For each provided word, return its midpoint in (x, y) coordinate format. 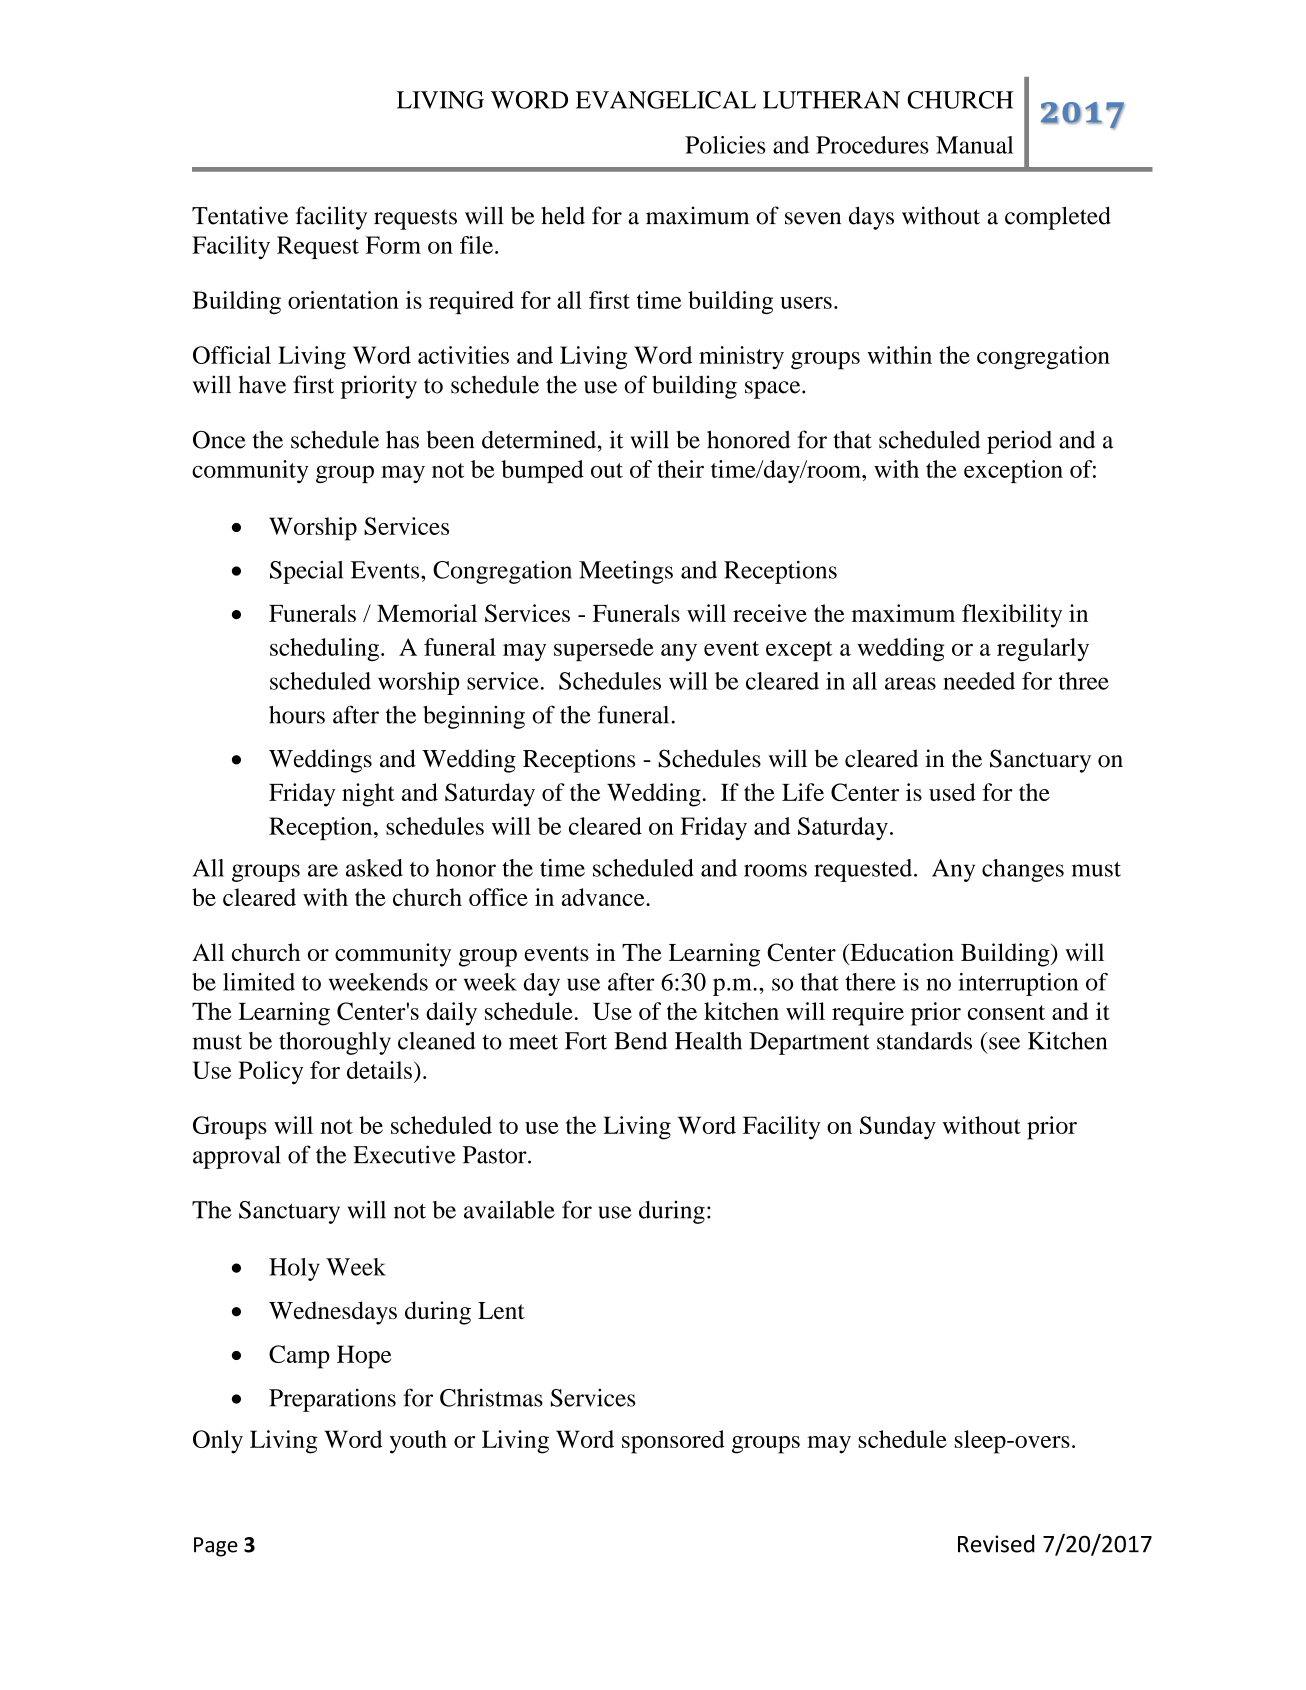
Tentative (240, 215)
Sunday (898, 1128)
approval (237, 1157)
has (402, 439)
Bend (640, 1041)
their (680, 469)
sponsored (673, 1442)
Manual (974, 145)
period (1019, 442)
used (952, 792)
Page (216, 1547)
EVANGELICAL (666, 100)
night (368, 795)
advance (604, 897)
